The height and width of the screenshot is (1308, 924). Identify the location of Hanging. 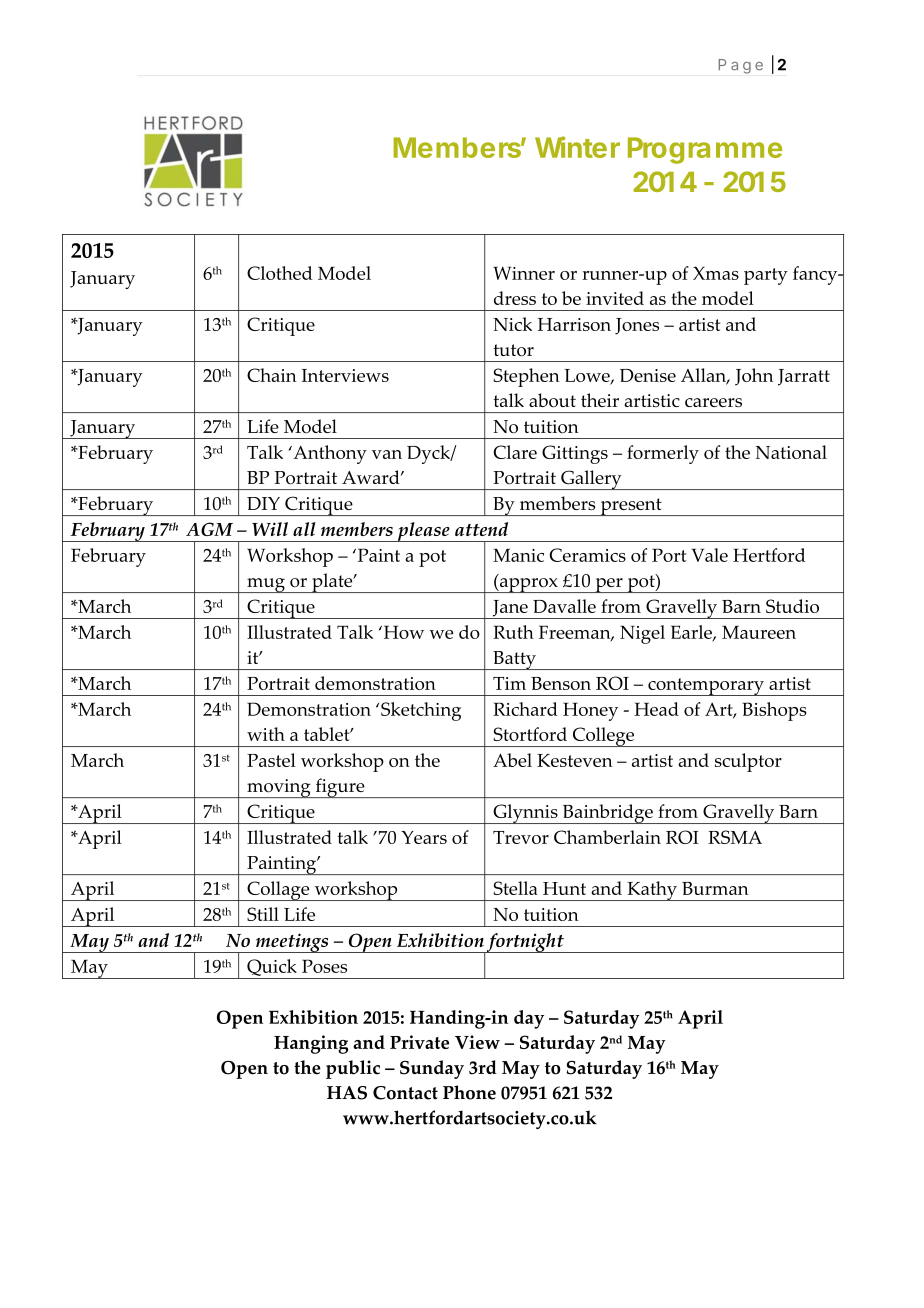
(311, 1044).
